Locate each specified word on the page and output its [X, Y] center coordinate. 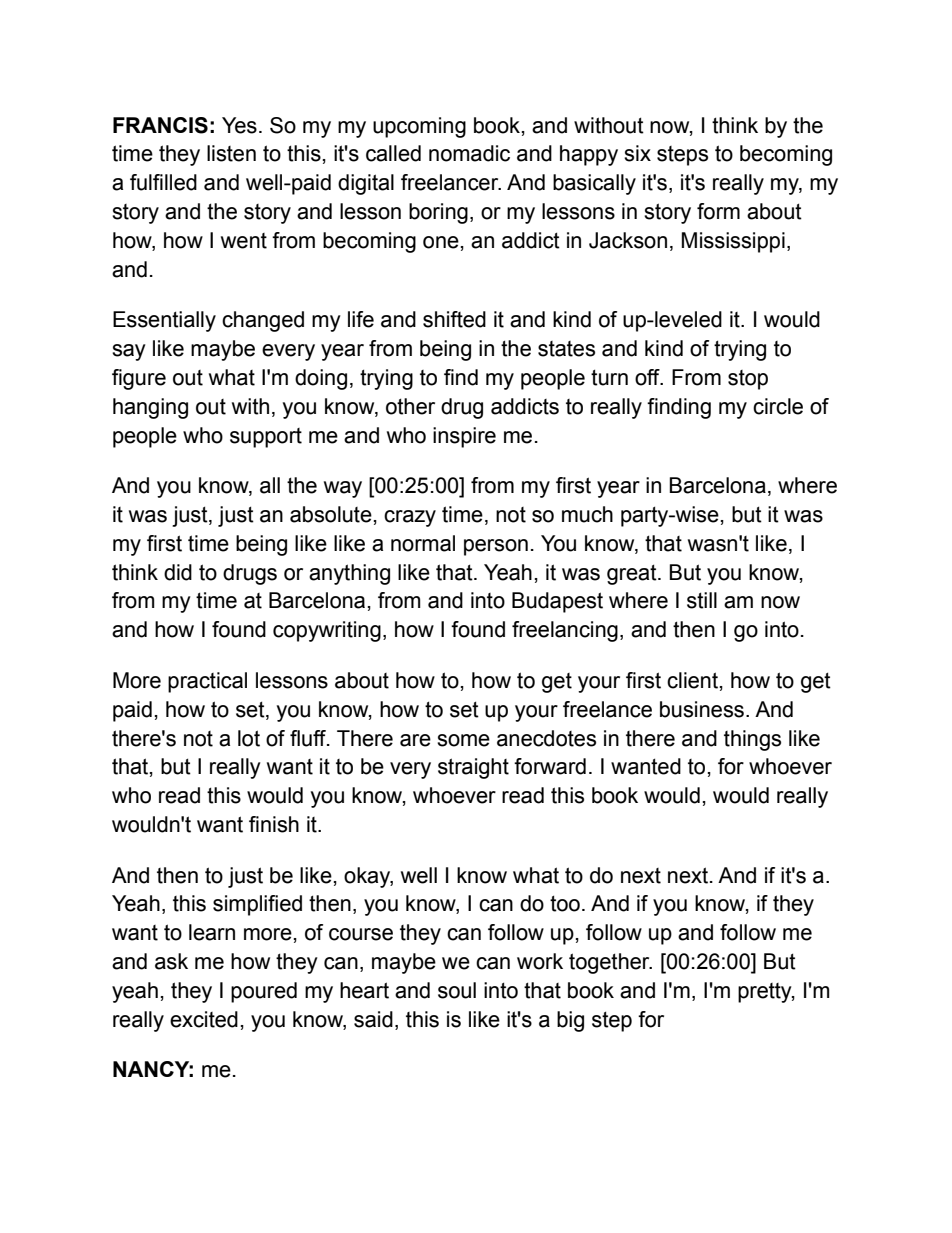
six [637, 153]
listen [231, 153]
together [610, 963]
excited [204, 1019]
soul [457, 990]
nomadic [469, 153]
